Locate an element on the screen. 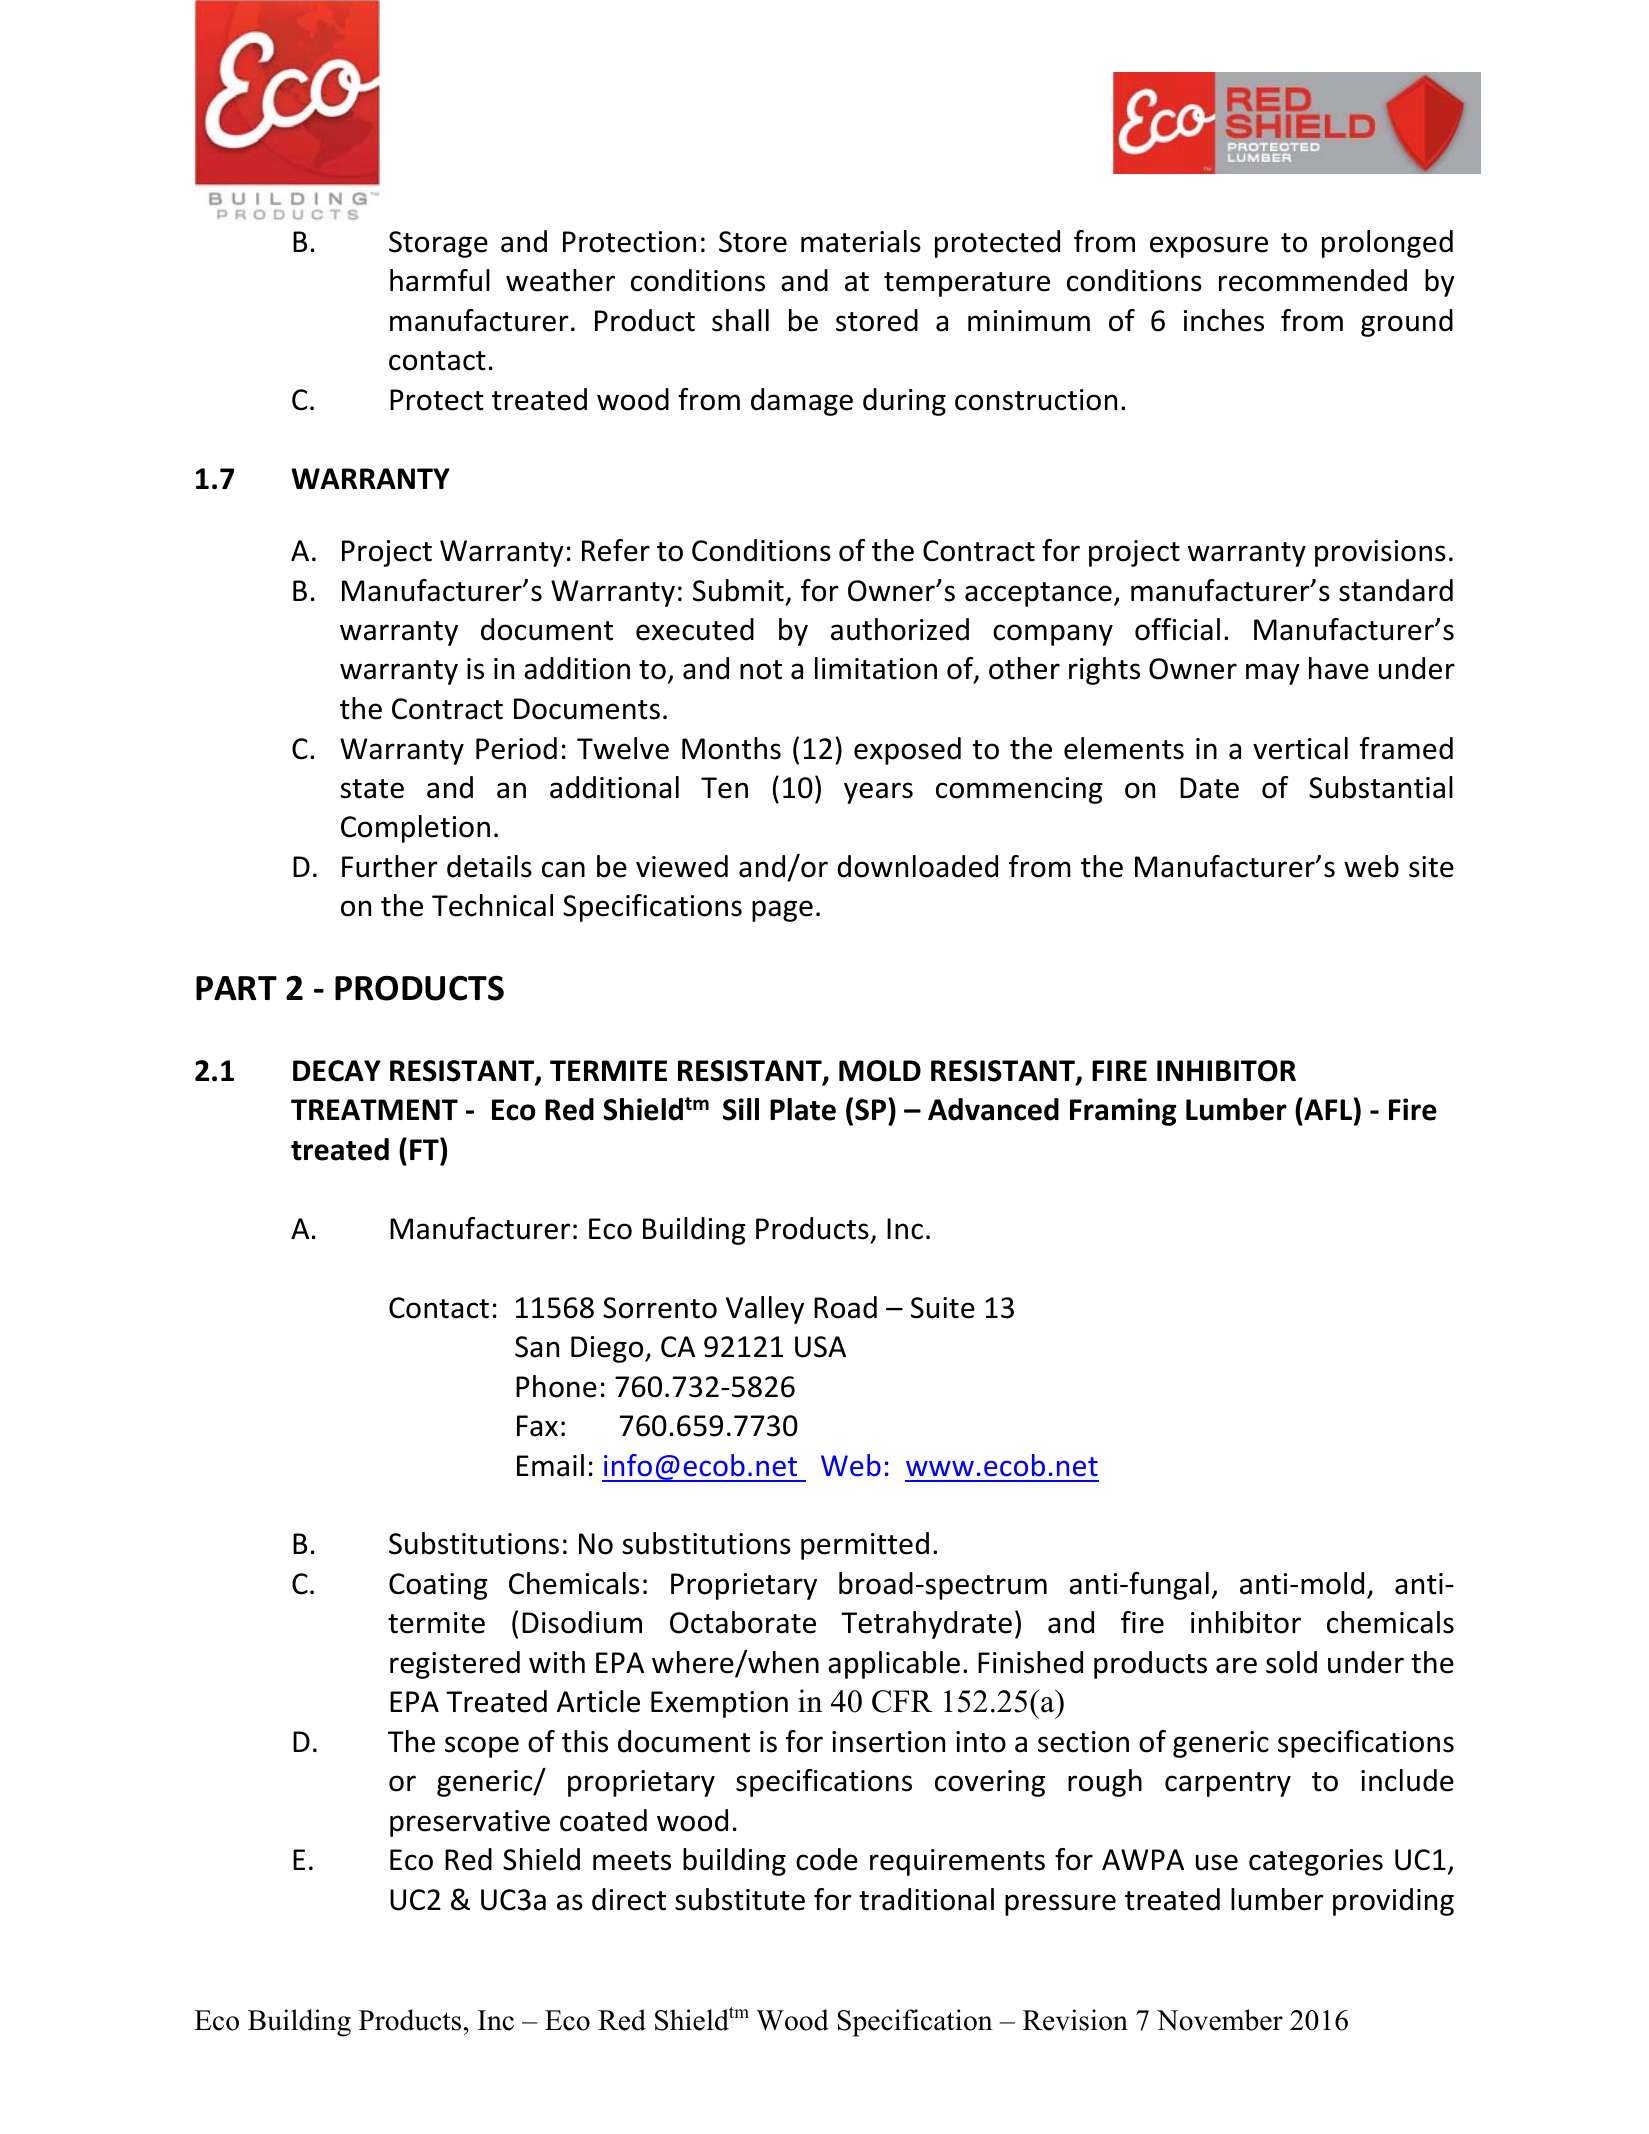  Period is located at coordinates (516, 748).
